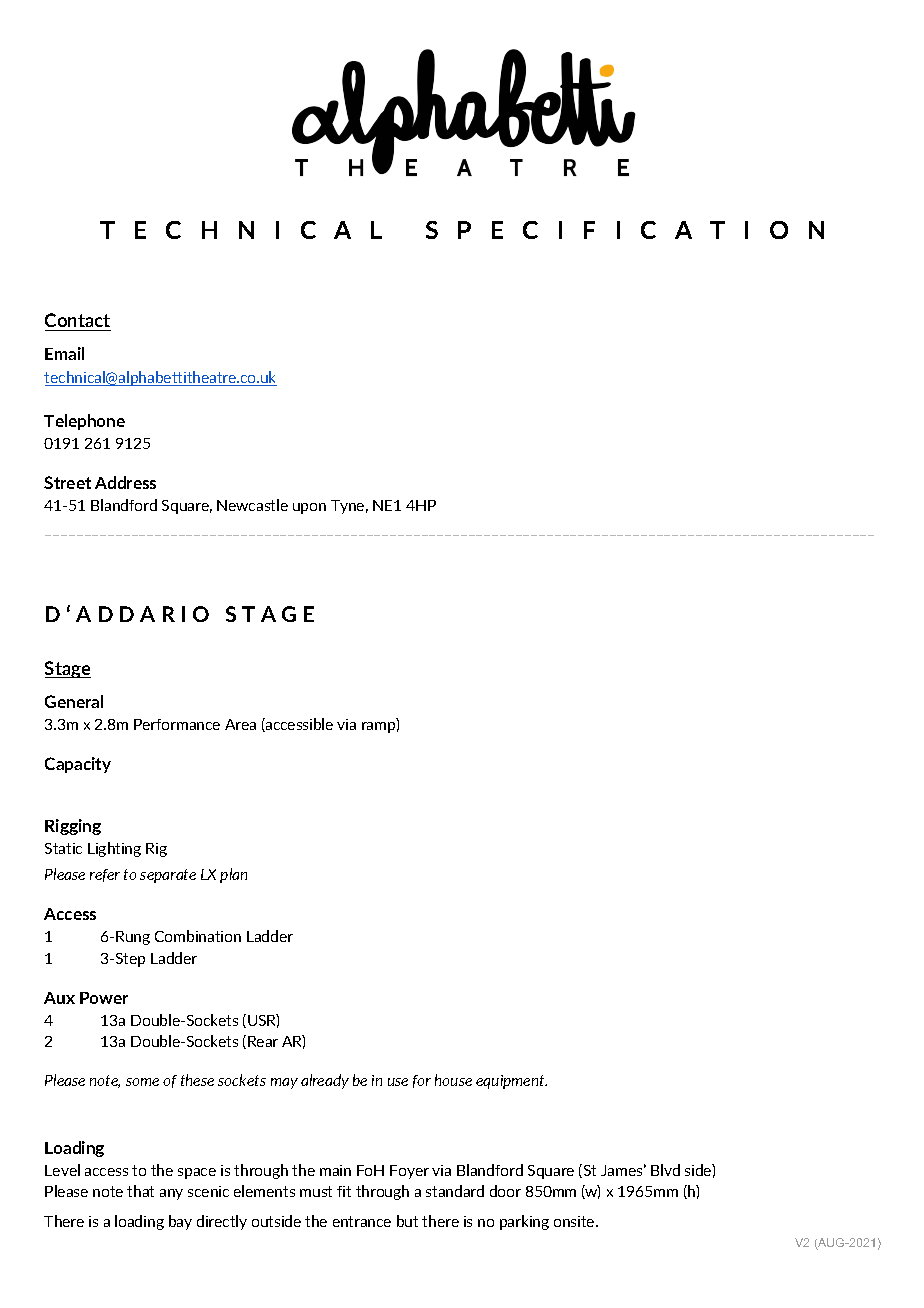 The height and width of the screenshot is (1308, 924). I want to click on Address, so click(125, 482).
